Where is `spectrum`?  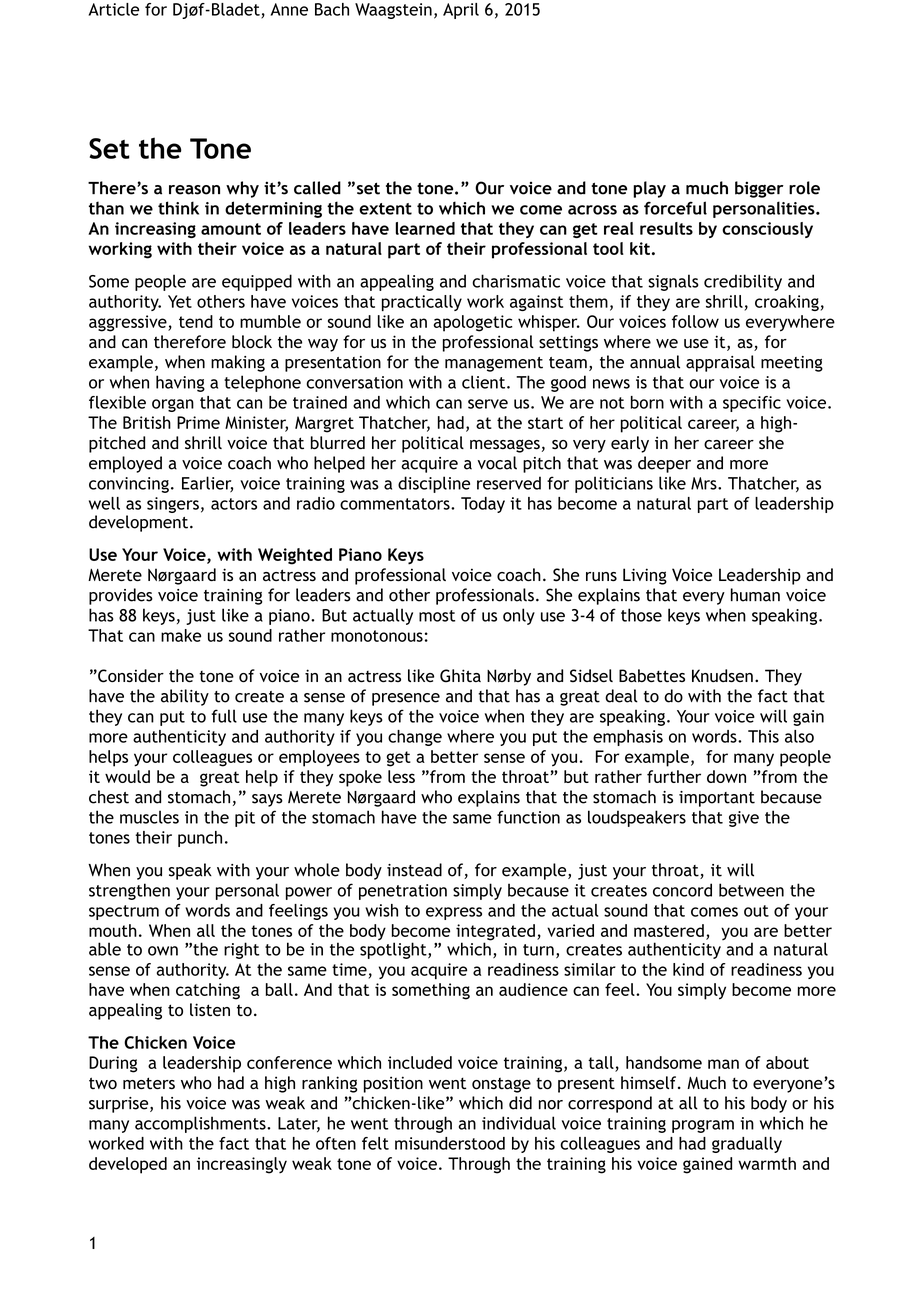 spectrum is located at coordinates (124, 912).
